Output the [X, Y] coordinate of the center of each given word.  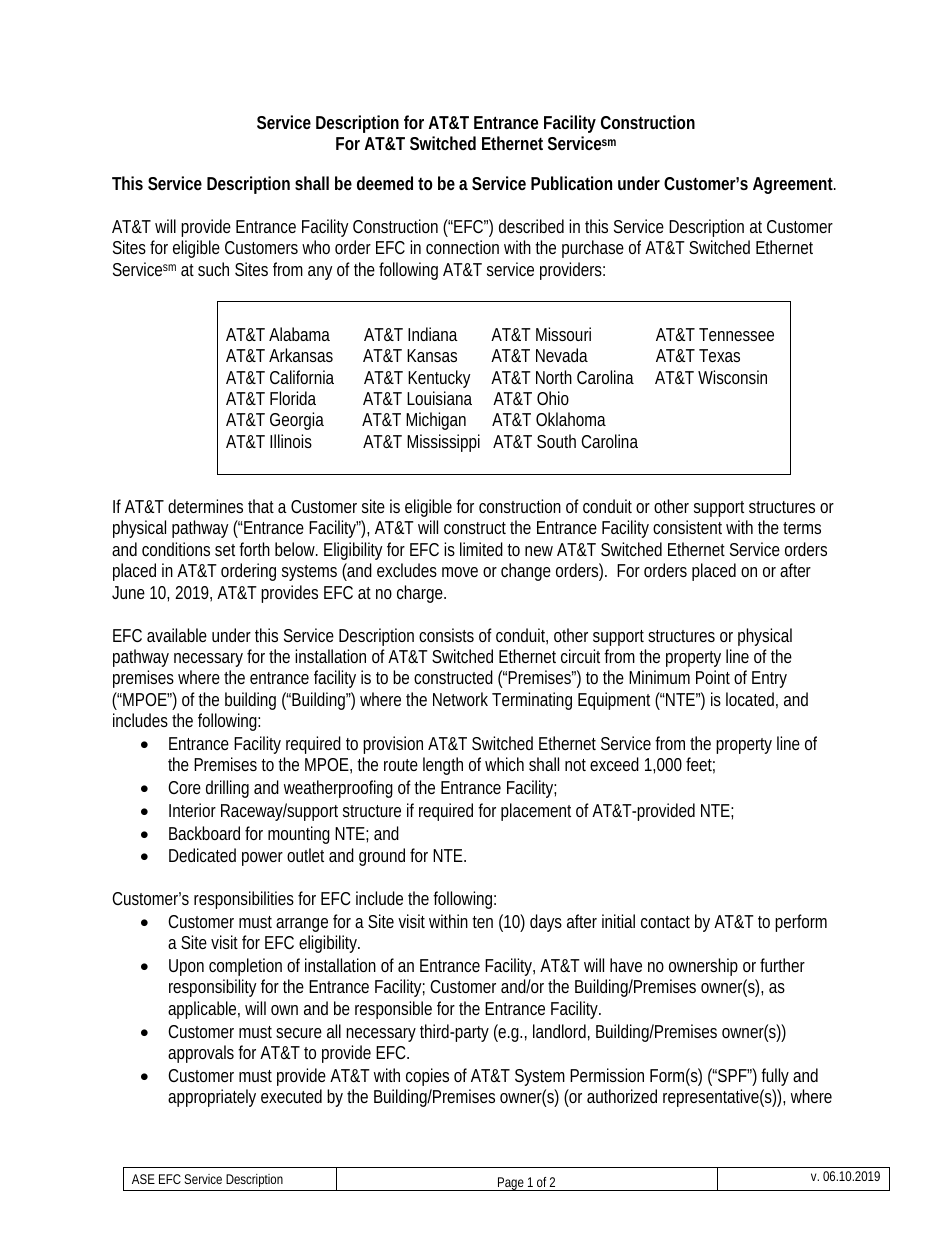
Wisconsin [732, 377]
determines [205, 506]
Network [460, 699]
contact [665, 922]
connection [462, 247]
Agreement [794, 185]
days [546, 923]
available [177, 635]
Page [511, 1184]
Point [713, 677]
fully [775, 1077]
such [213, 269]
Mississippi [443, 443]
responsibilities [244, 900]
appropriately [212, 1098]
